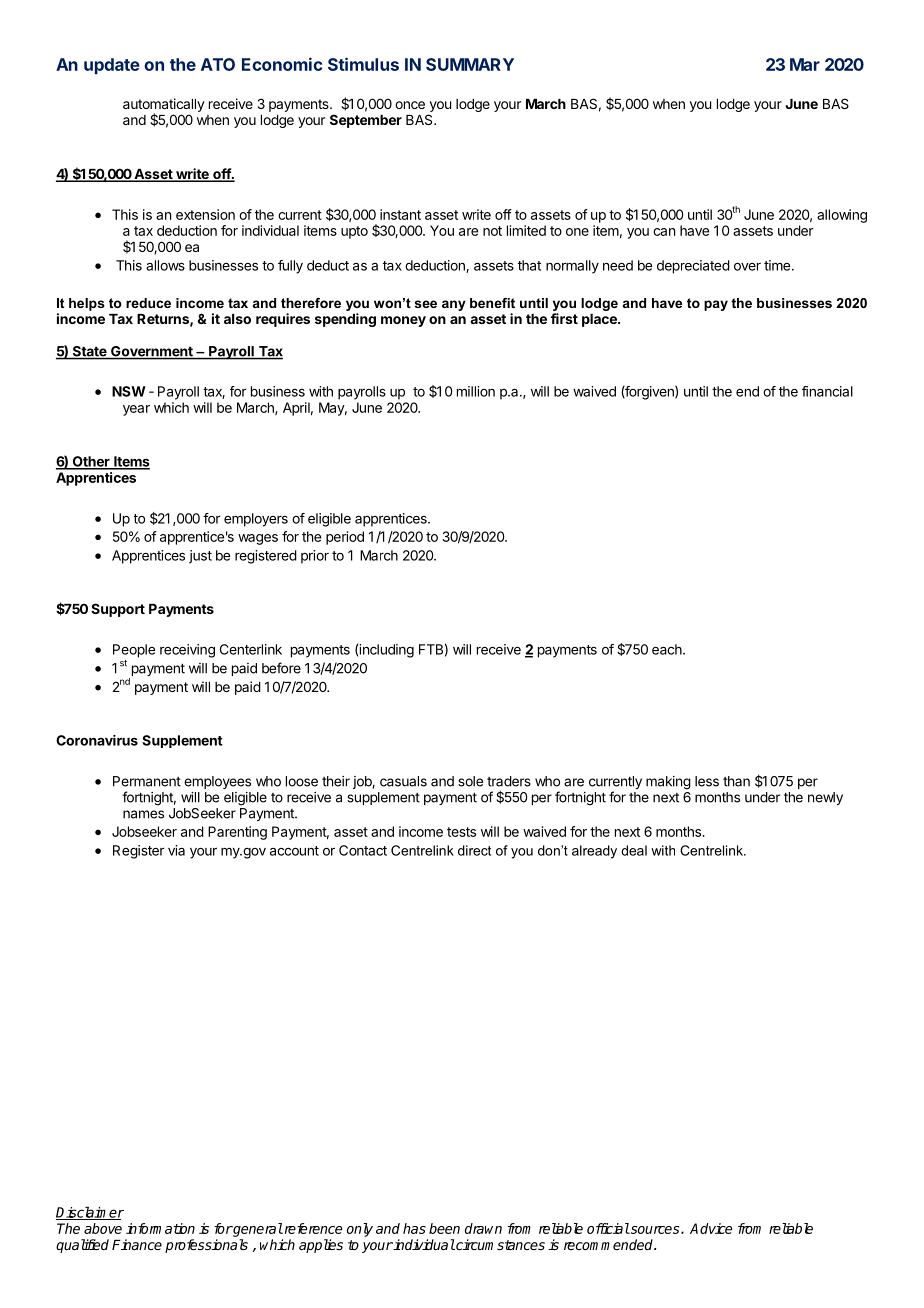 The height and width of the screenshot is (1308, 924). Describe the element at coordinates (476, 391) in the screenshot. I see `million` at that location.
